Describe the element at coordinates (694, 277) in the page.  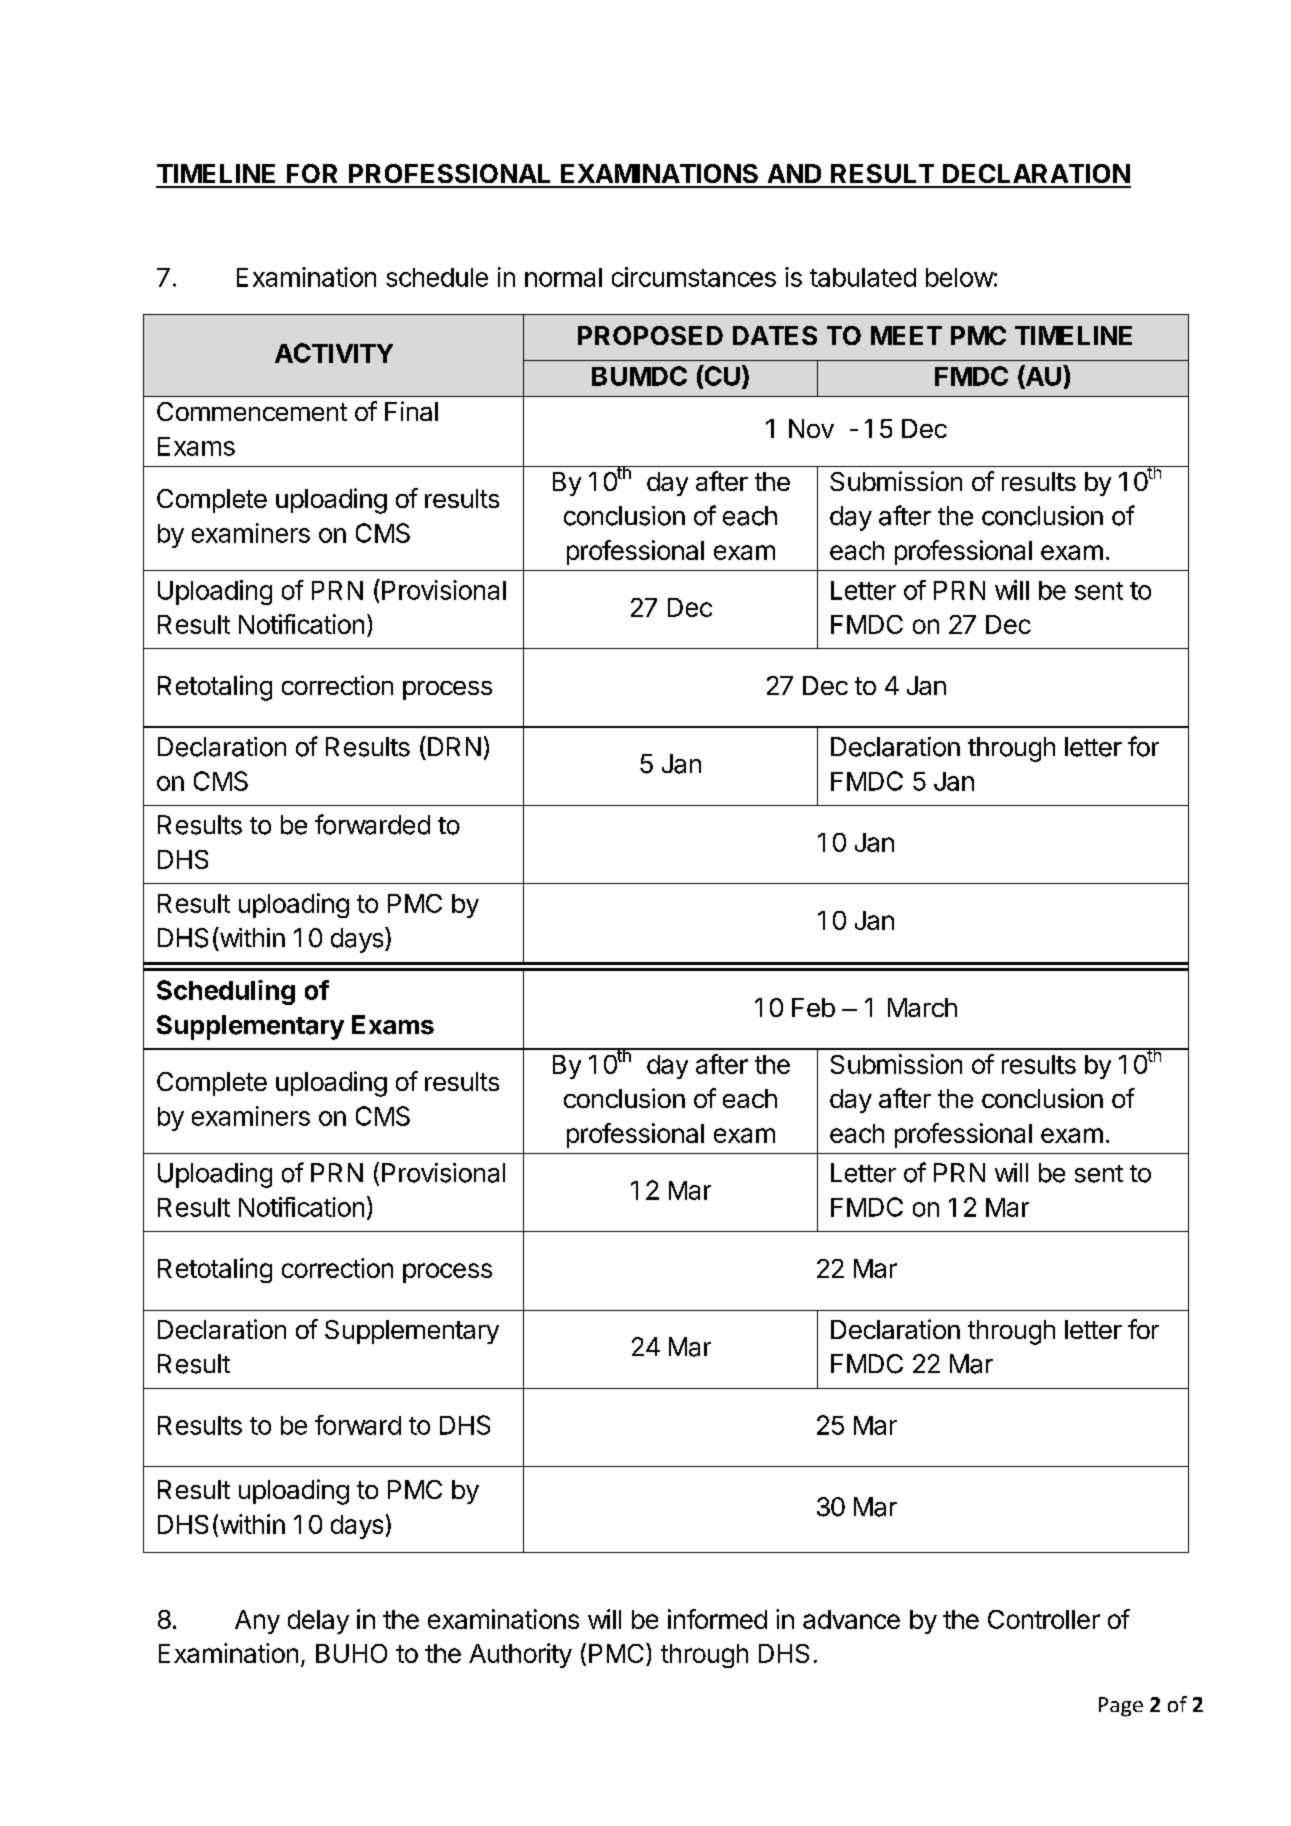
I see `circumstances` at that location.
